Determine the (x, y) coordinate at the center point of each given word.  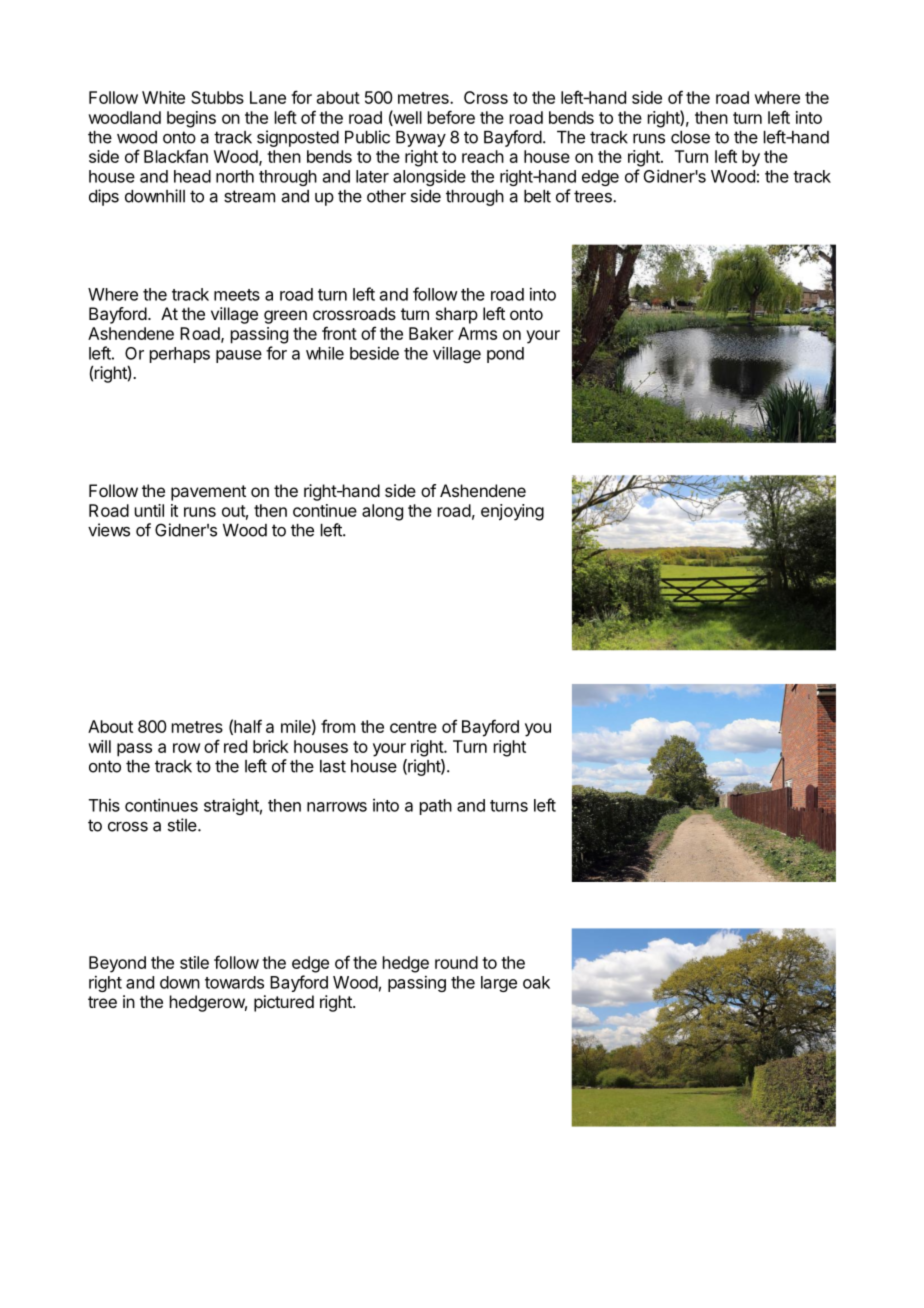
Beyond (117, 964)
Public (367, 137)
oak (536, 982)
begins (191, 119)
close (690, 137)
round (456, 962)
